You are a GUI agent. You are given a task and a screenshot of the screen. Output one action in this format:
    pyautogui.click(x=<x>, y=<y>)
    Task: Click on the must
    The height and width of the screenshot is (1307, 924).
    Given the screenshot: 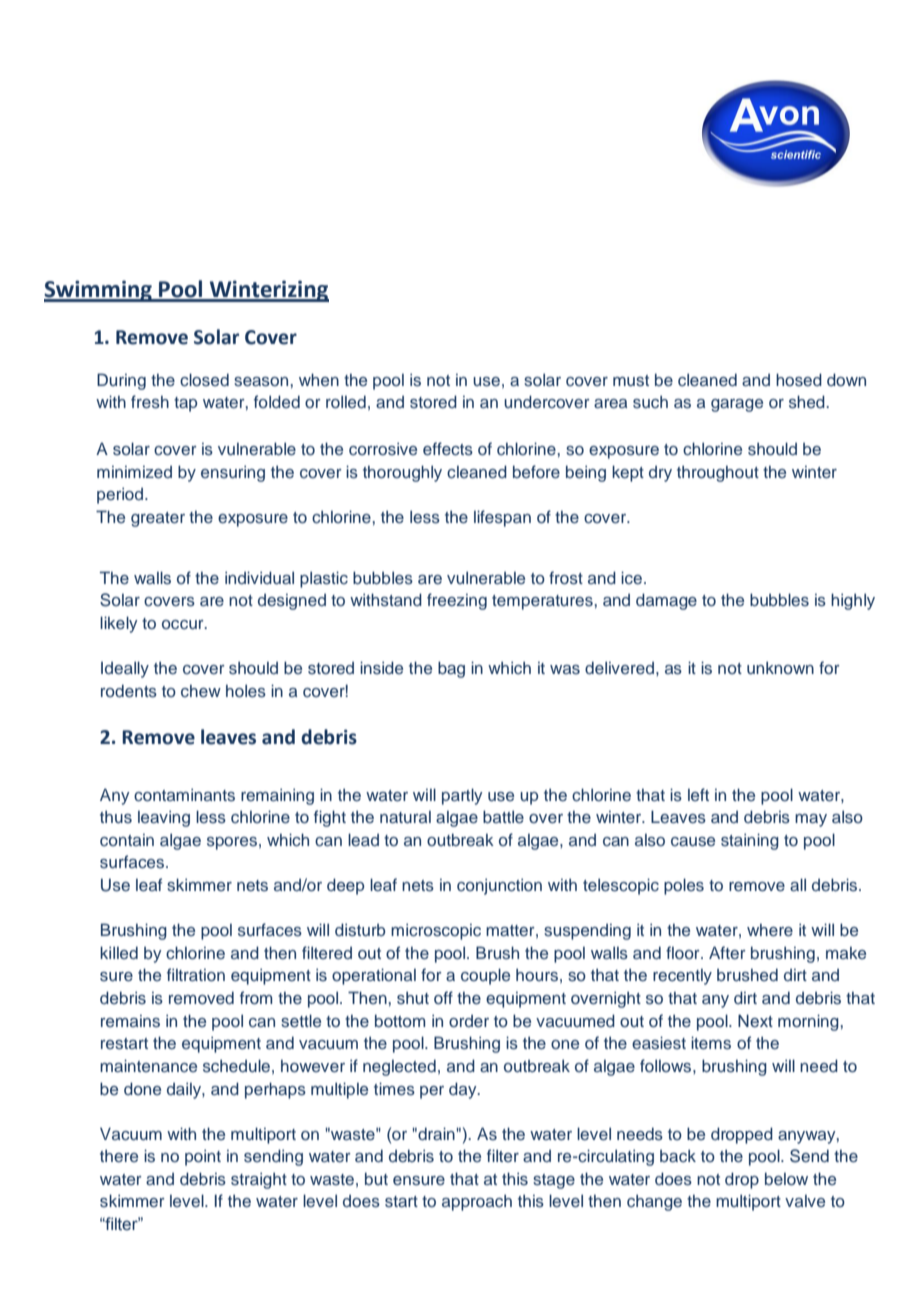 What is the action you would take?
    pyautogui.click(x=631, y=381)
